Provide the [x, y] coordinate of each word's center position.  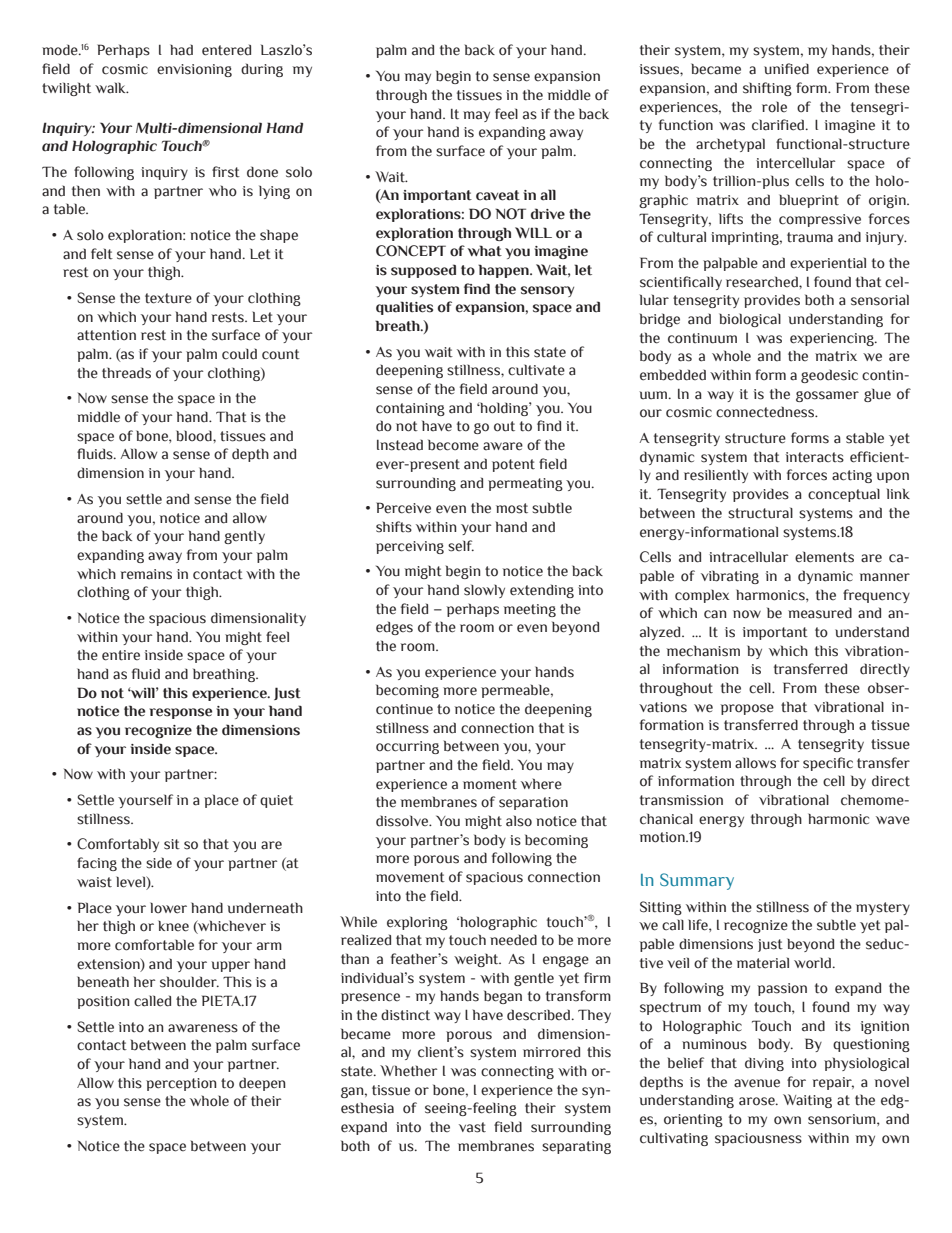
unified [786, 69]
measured [820, 613]
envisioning [194, 70]
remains [146, 574]
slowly [484, 591]
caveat [498, 195]
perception [181, 1084]
